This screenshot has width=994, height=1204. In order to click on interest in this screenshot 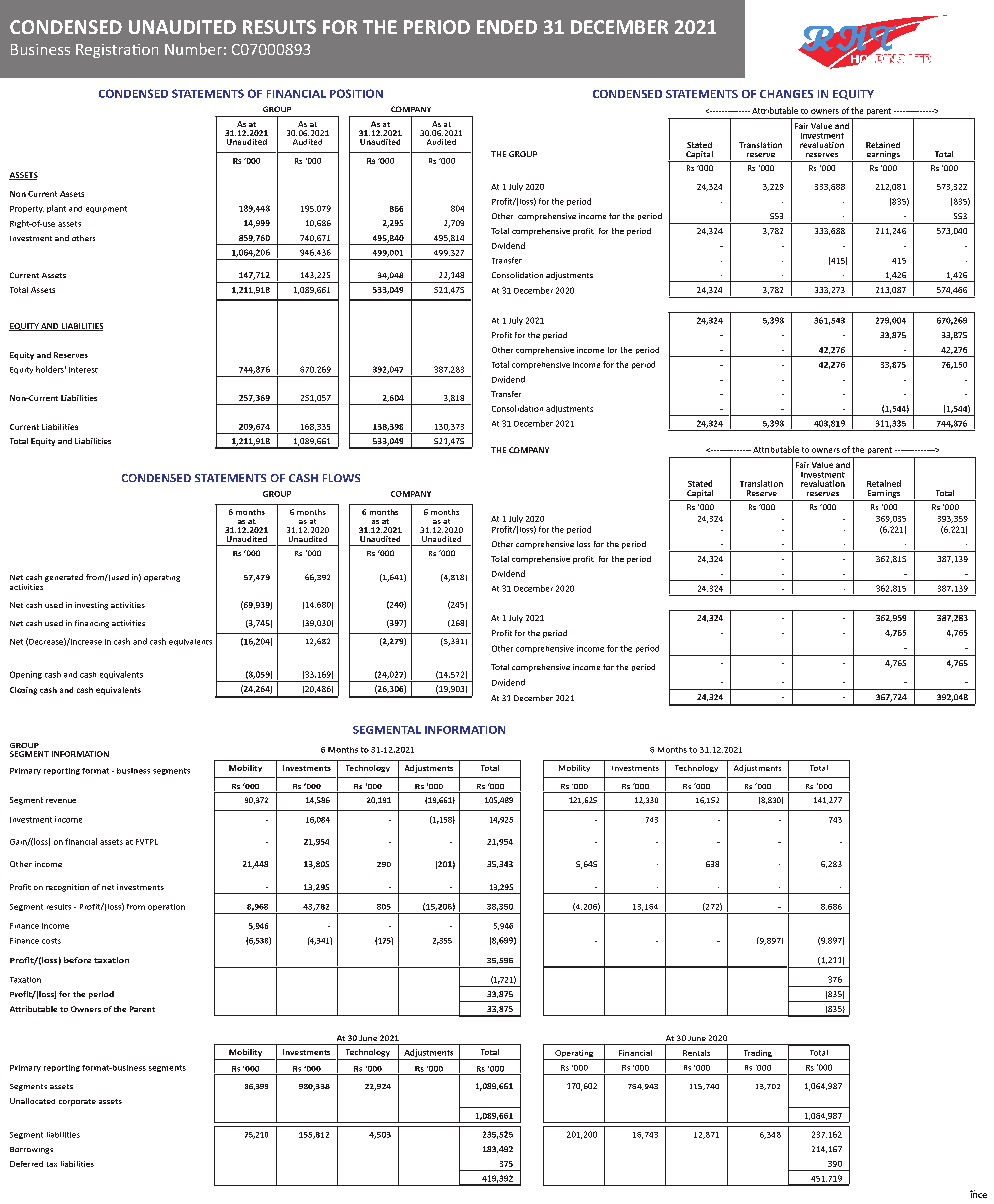, I will do `click(83, 370)`.
